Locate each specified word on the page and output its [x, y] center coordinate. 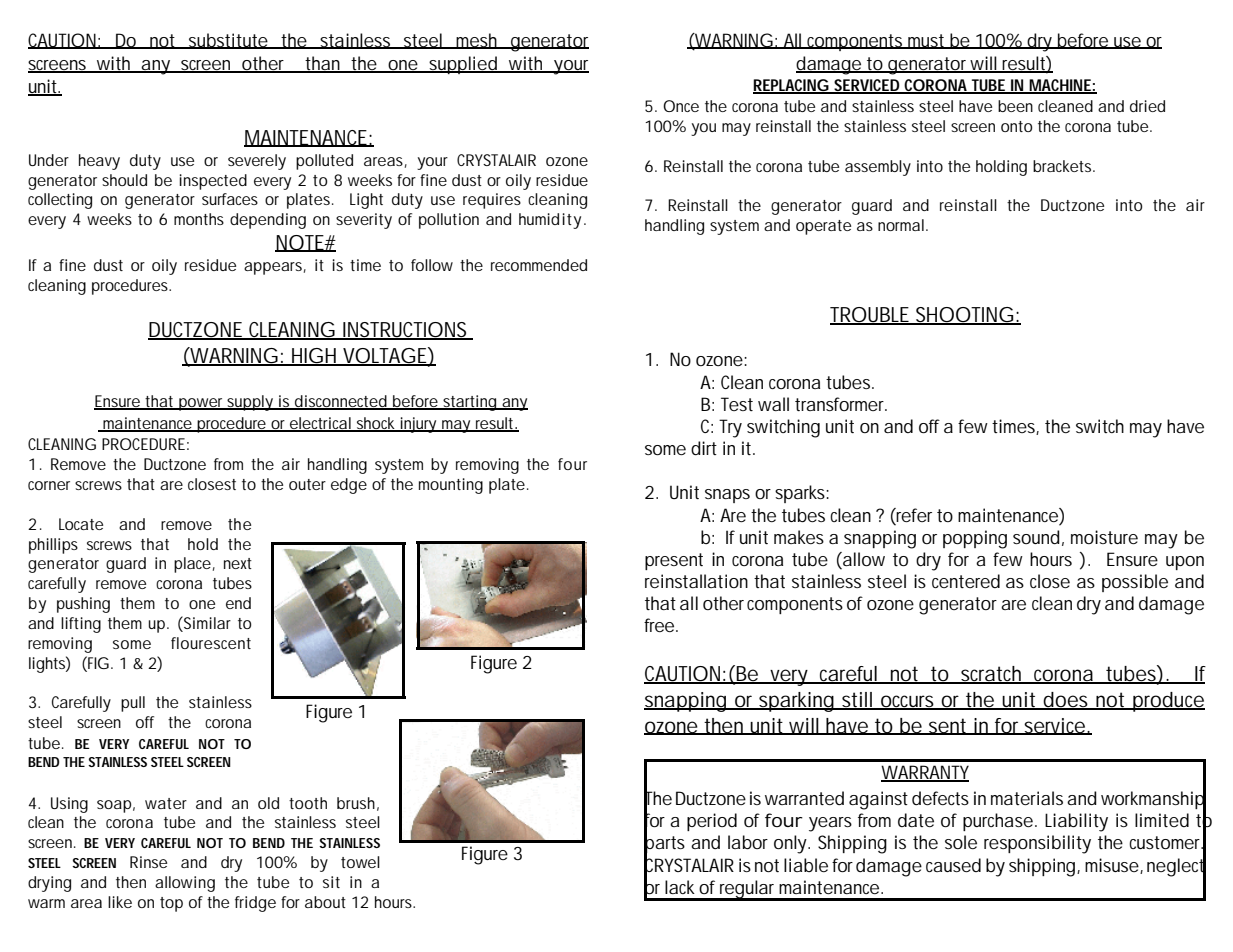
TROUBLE [870, 316]
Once [681, 106]
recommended [539, 265]
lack [680, 887]
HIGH [314, 356]
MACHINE [1060, 86]
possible [1135, 583]
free [659, 625]
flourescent [211, 643]
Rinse [148, 862]
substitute [227, 41]
